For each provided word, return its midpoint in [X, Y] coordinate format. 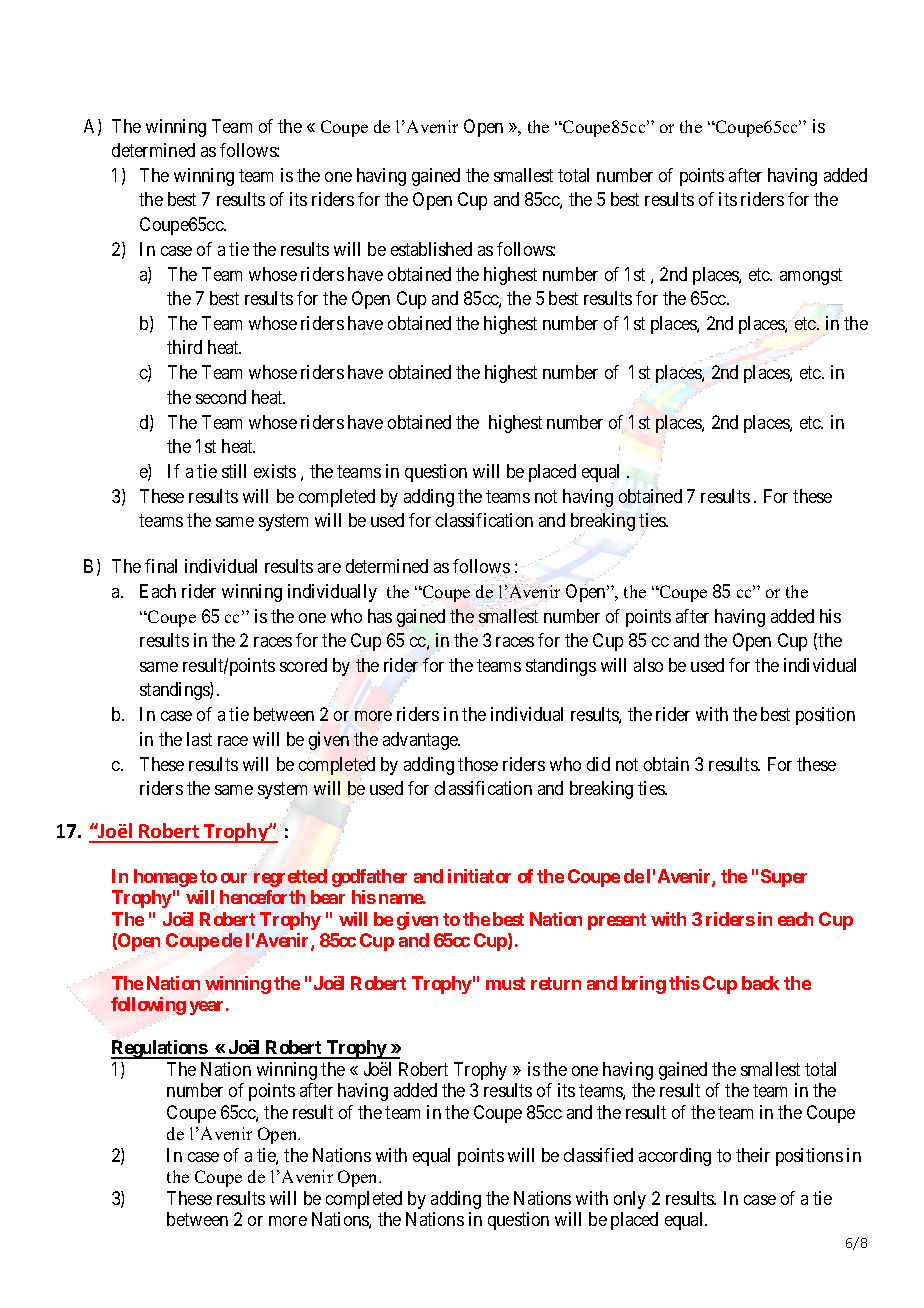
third [184, 347]
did [598, 764]
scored [303, 665]
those [478, 764]
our [235, 878]
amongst [811, 276]
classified [598, 1155]
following [148, 1007]
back [760, 983]
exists [275, 471]
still [234, 471]
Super [784, 878]
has [380, 616]
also [648, 665]
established [431, 249]
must [505, 983]
